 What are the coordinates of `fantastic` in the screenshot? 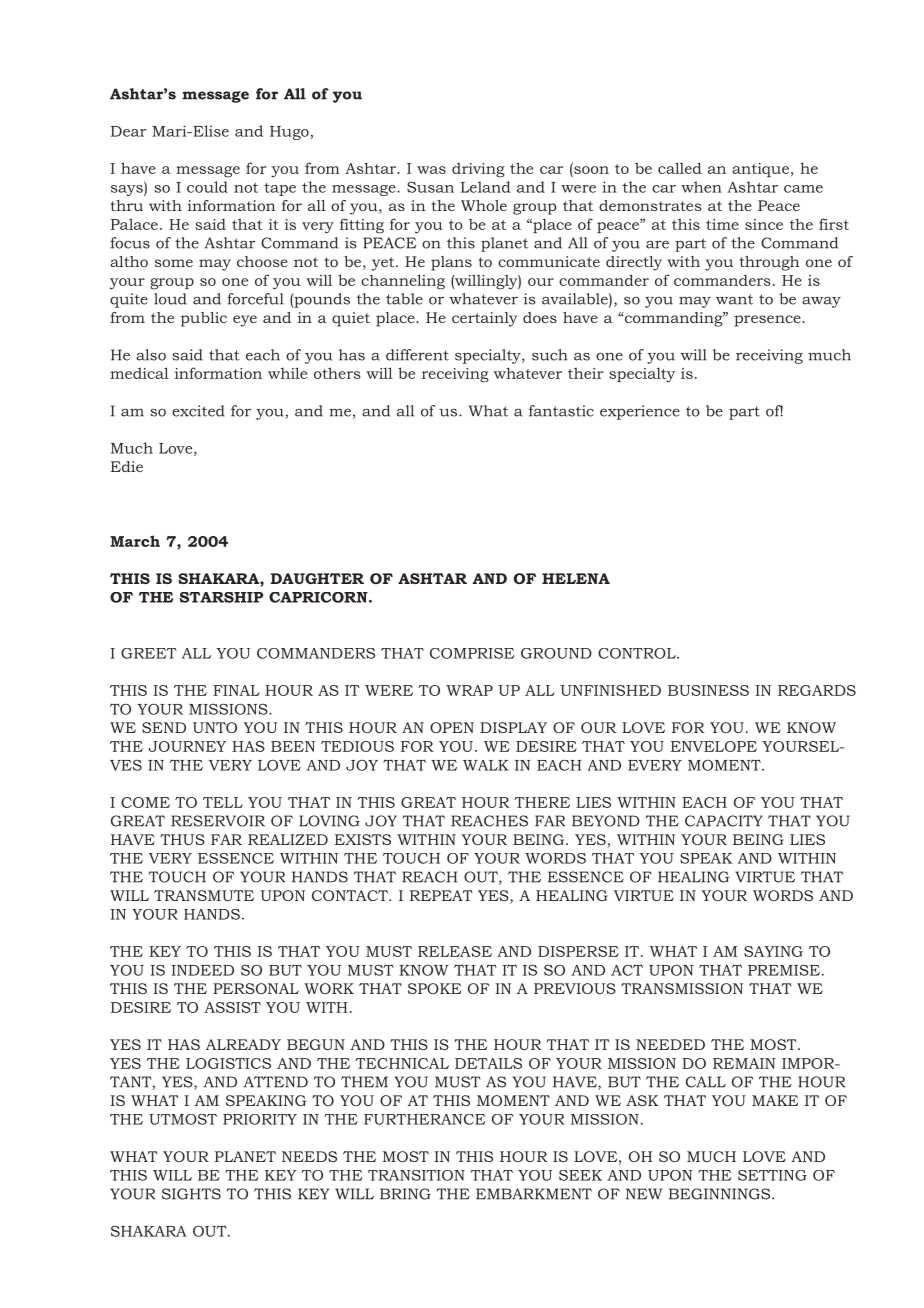 It's located at (561, 411).
